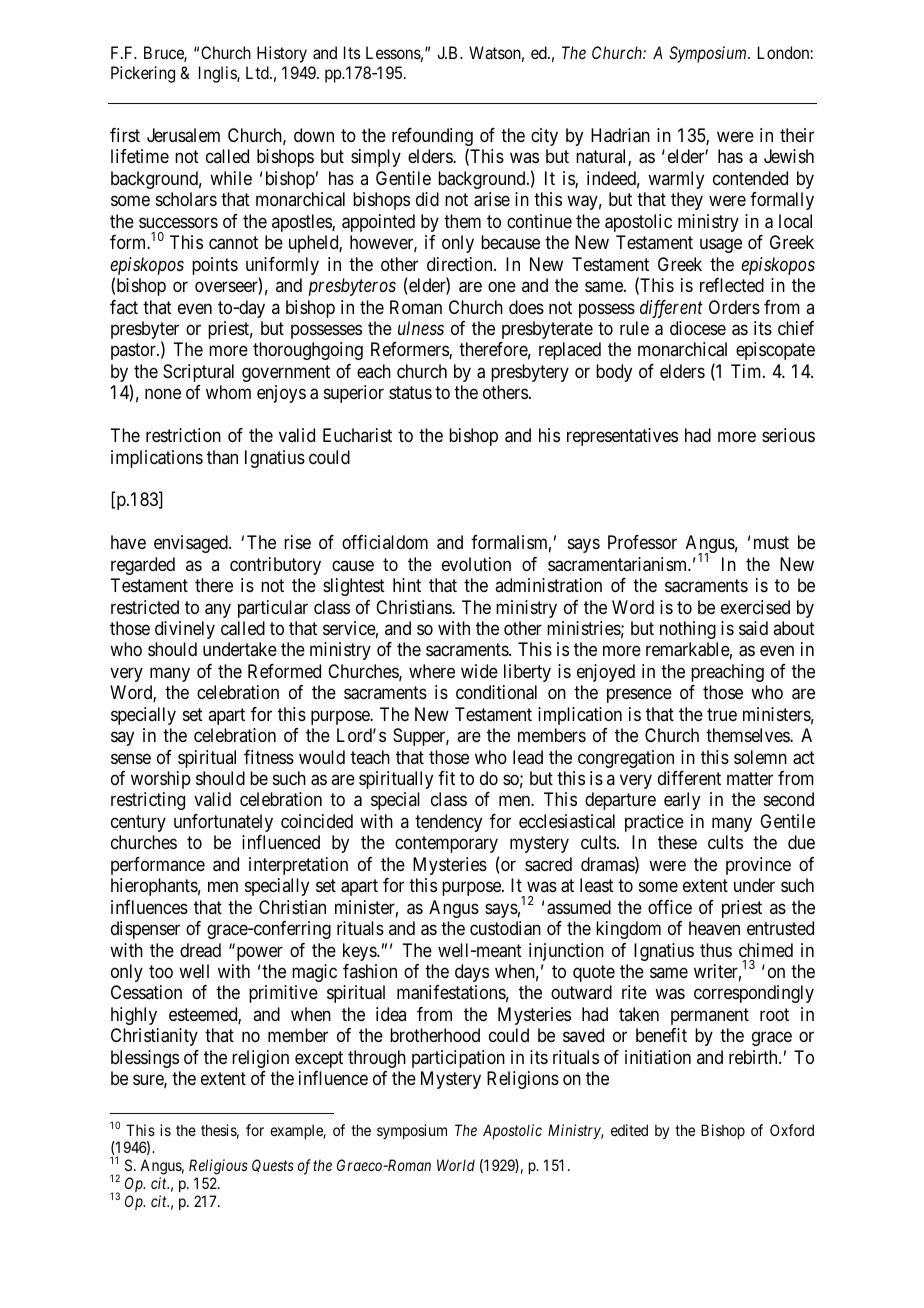  What do you see at coordinates (714, 928) in the screenshot?
I see `heaven` at bounding box center [714, 928].
